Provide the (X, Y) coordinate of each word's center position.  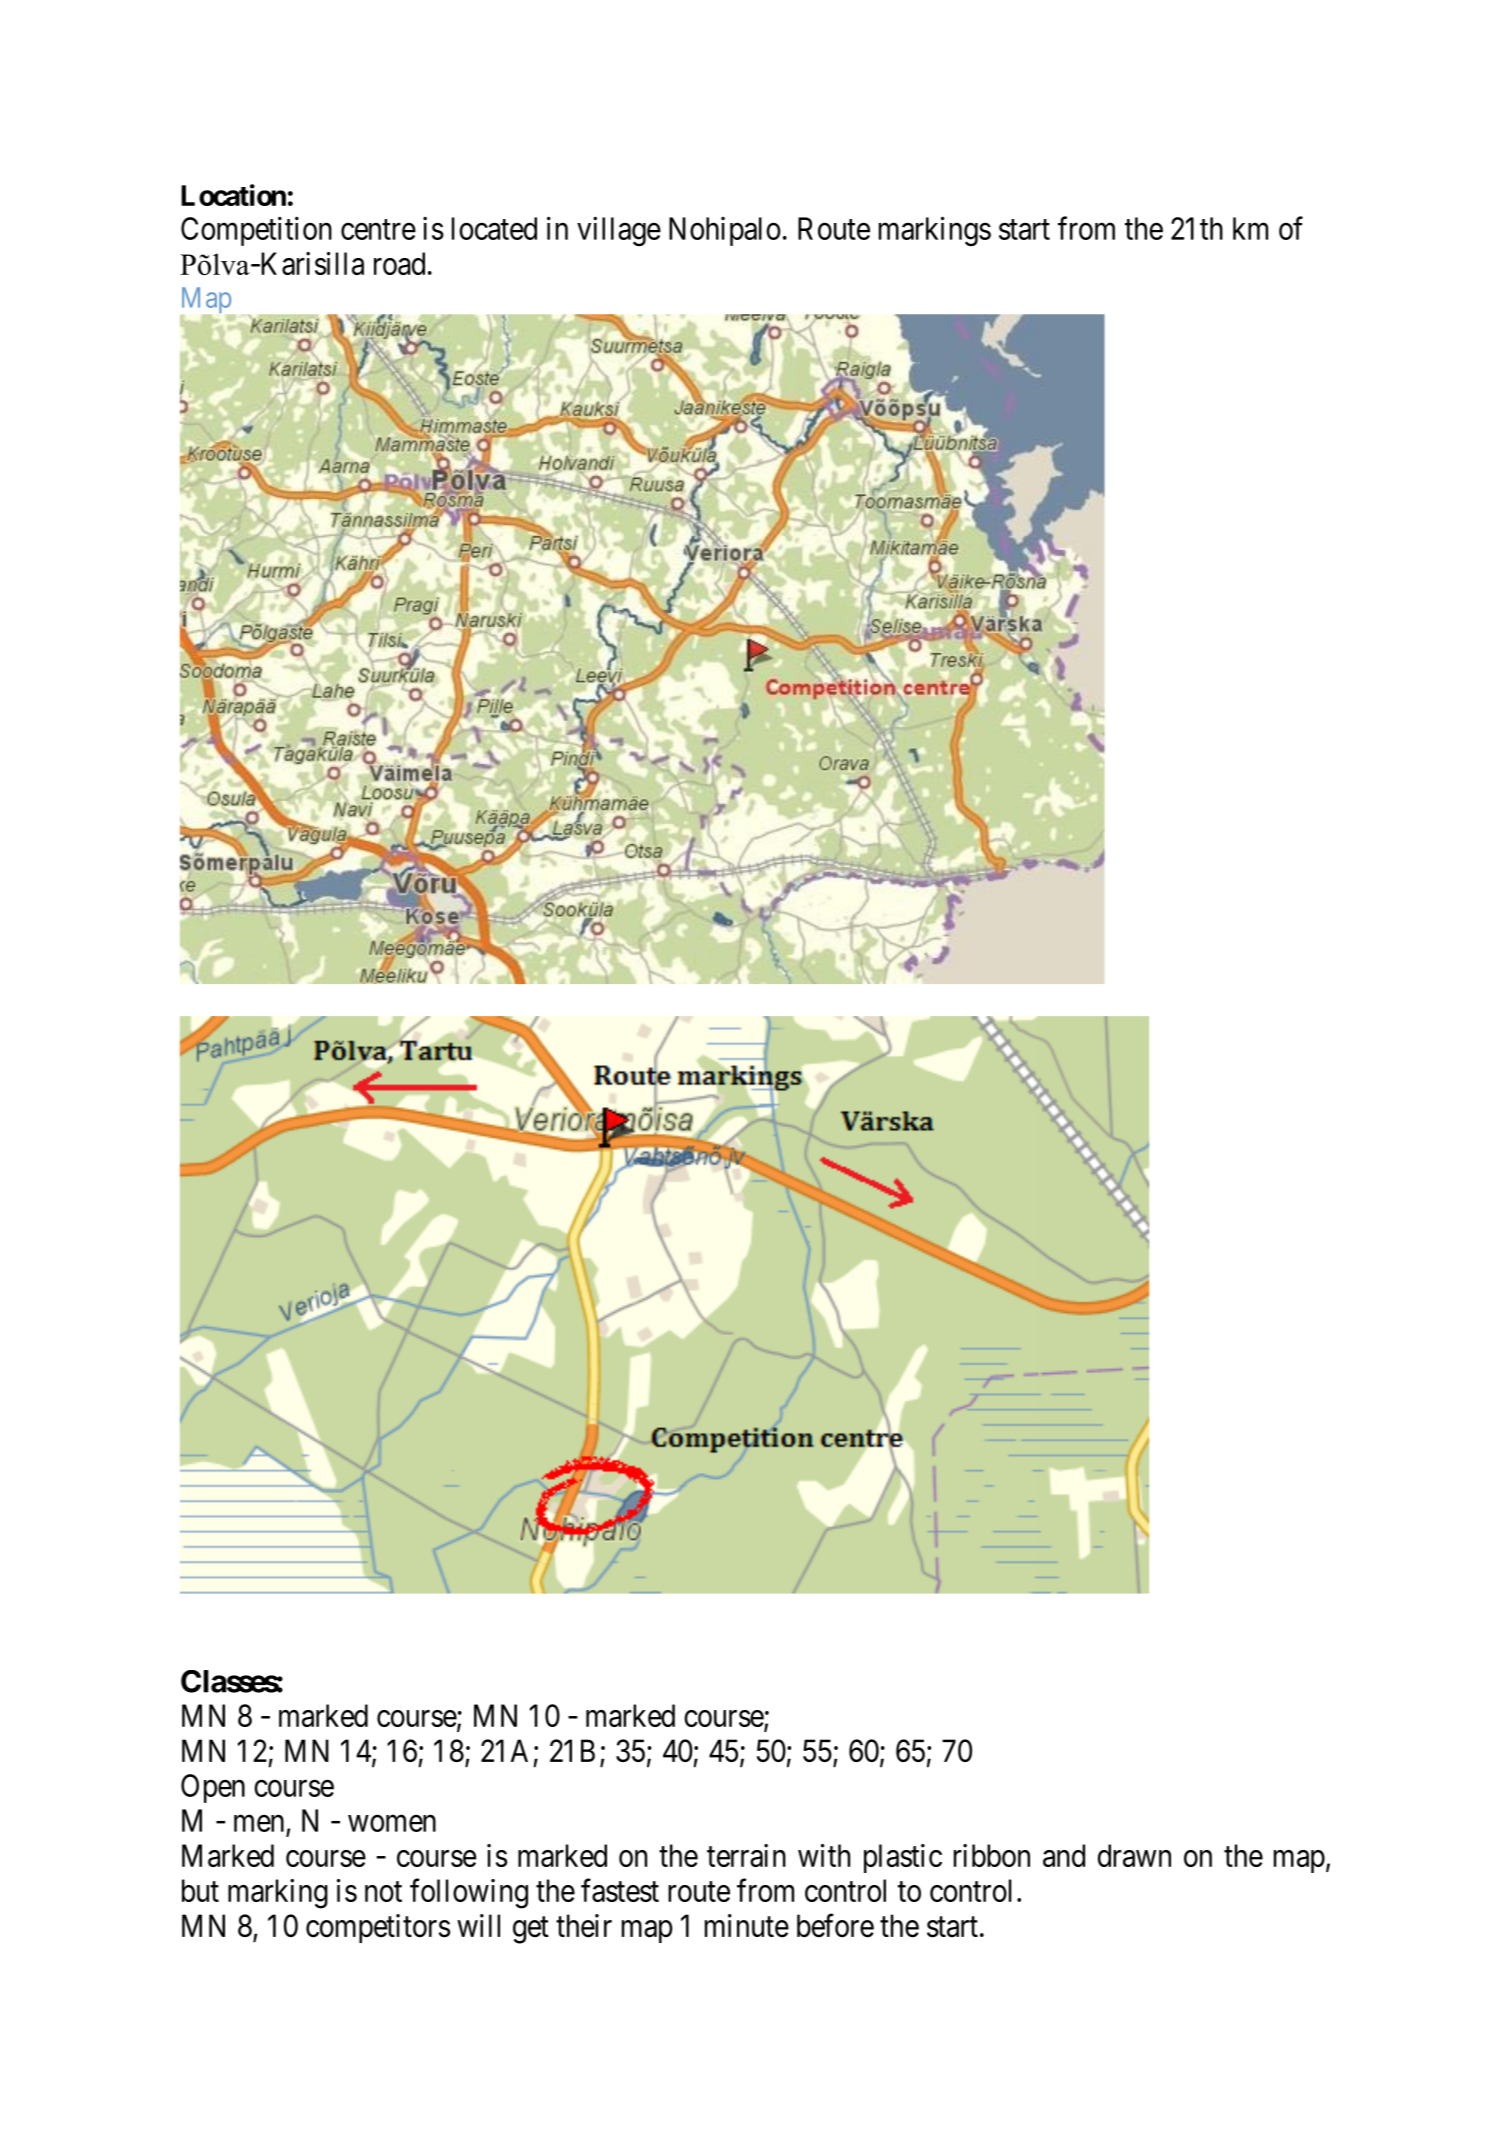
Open (213, 1788)
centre (378, 230)
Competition (256, 231)
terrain (746, 1855)
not (383, 1892)
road (399, 263)
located (494, 228)
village (619, 231)
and (1064, 1855)
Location (233, 195)
